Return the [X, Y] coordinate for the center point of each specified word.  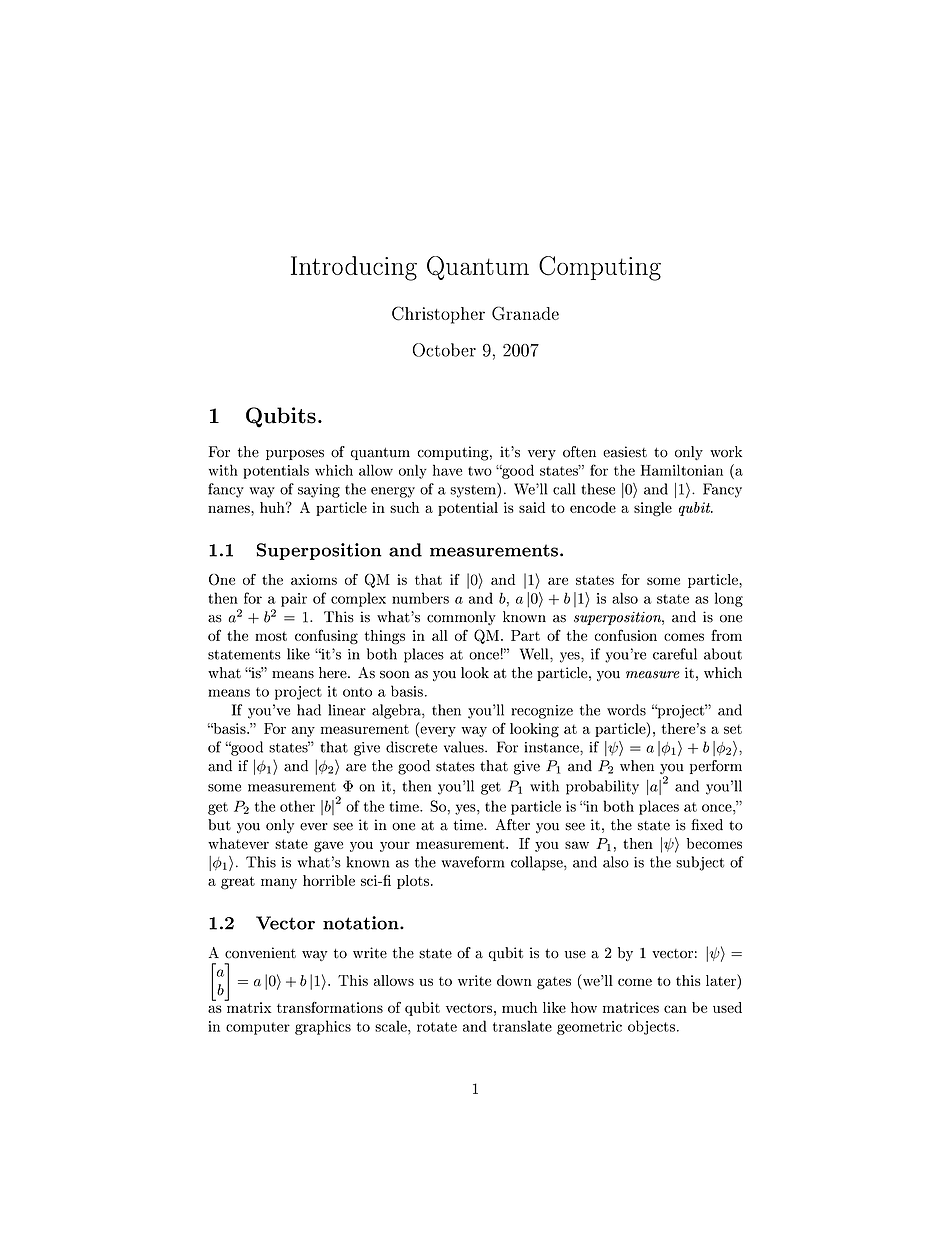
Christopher [438, 315]
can [675, 1009]
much [519, 1007]
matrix [248, 1006]
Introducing [354, 268]
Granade [525, 313]
